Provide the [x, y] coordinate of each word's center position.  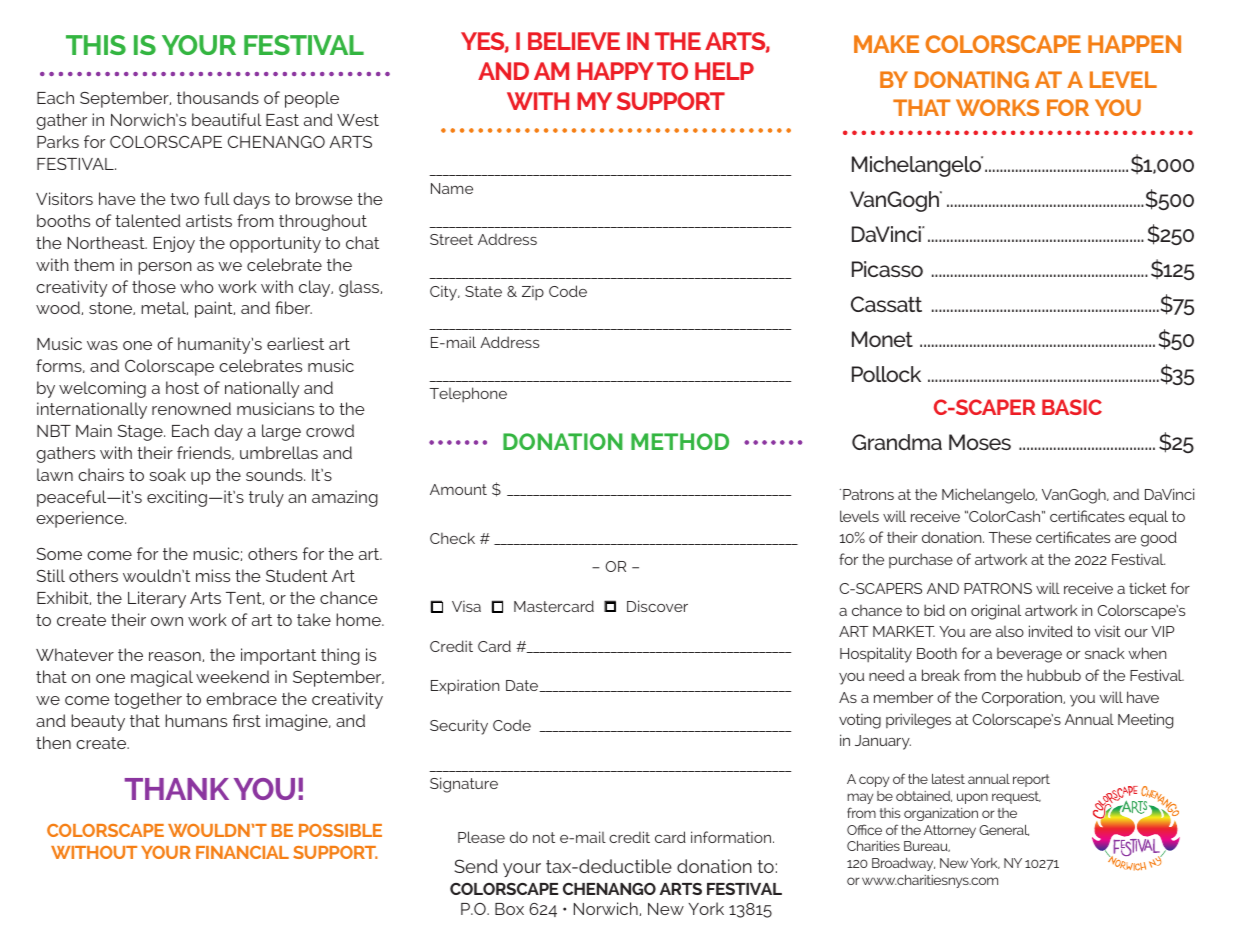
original [996, 612]
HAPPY [615, 71]
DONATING [972, 79]
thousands [218, 97]
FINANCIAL [242, 852]
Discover [657, 606]
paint [215, 309]
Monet [882, 339]
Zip [533, 292]
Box [509, 909]
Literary [157, 599]
